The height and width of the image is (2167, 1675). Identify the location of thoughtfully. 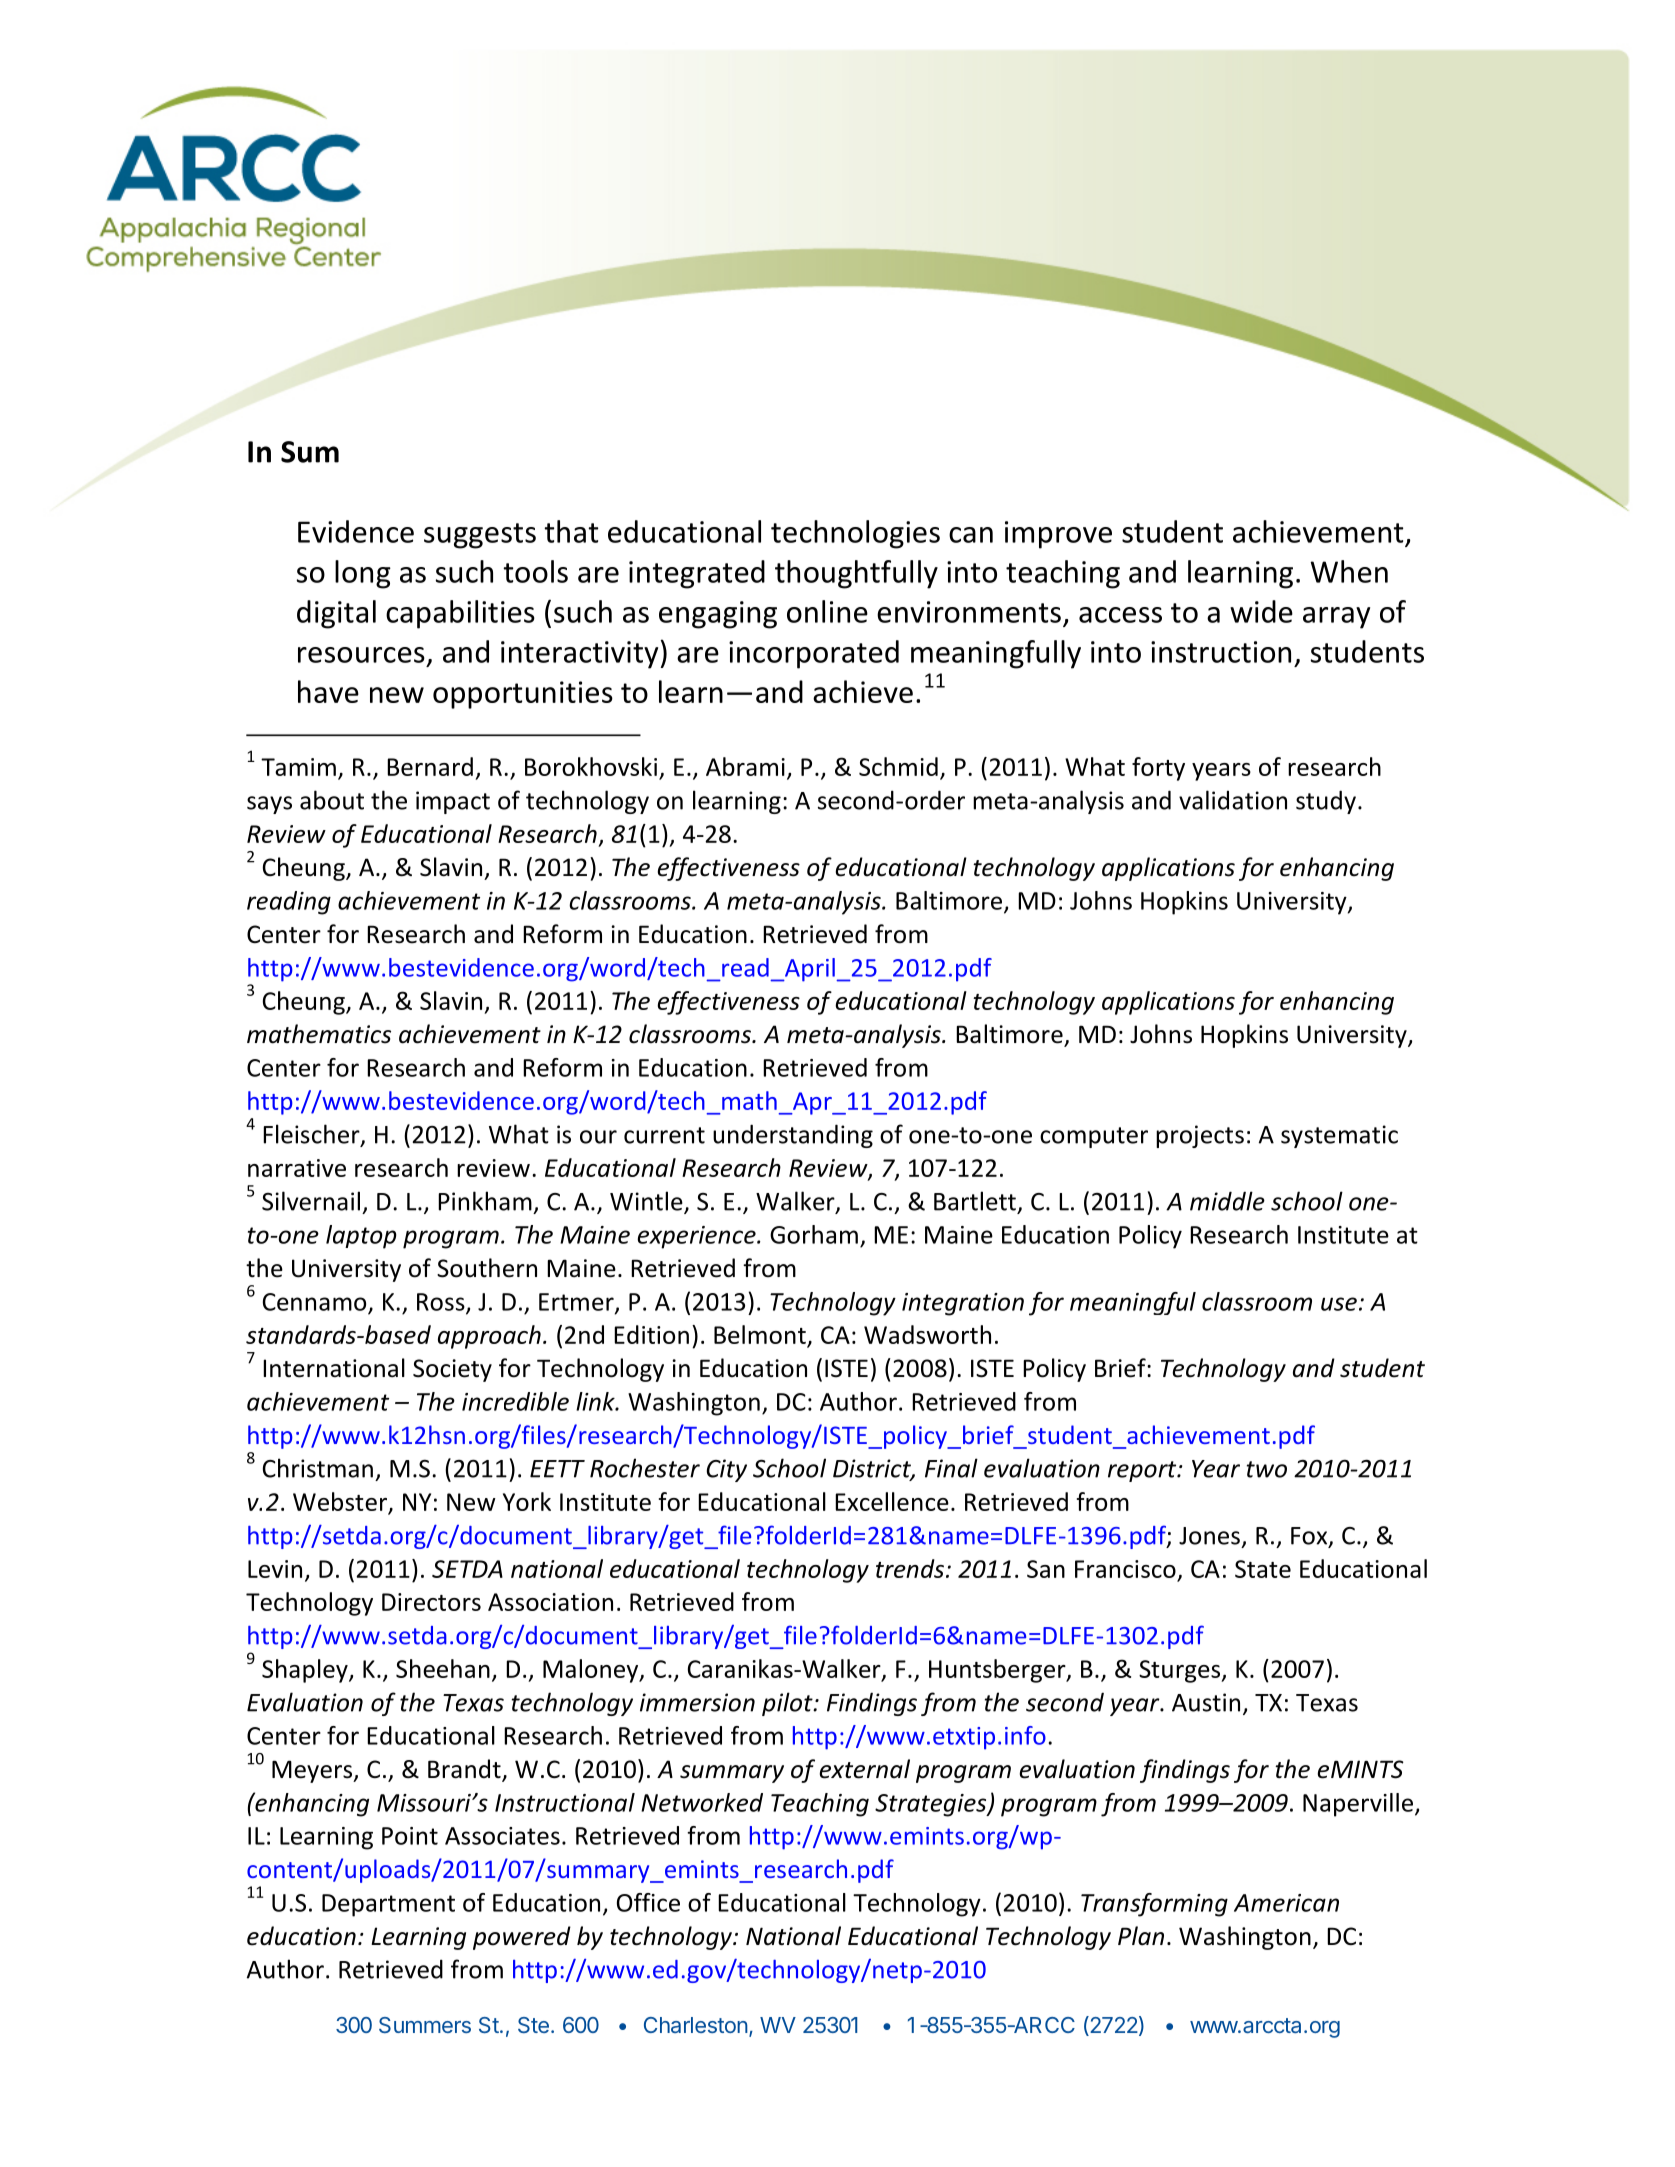
(856, 574).
